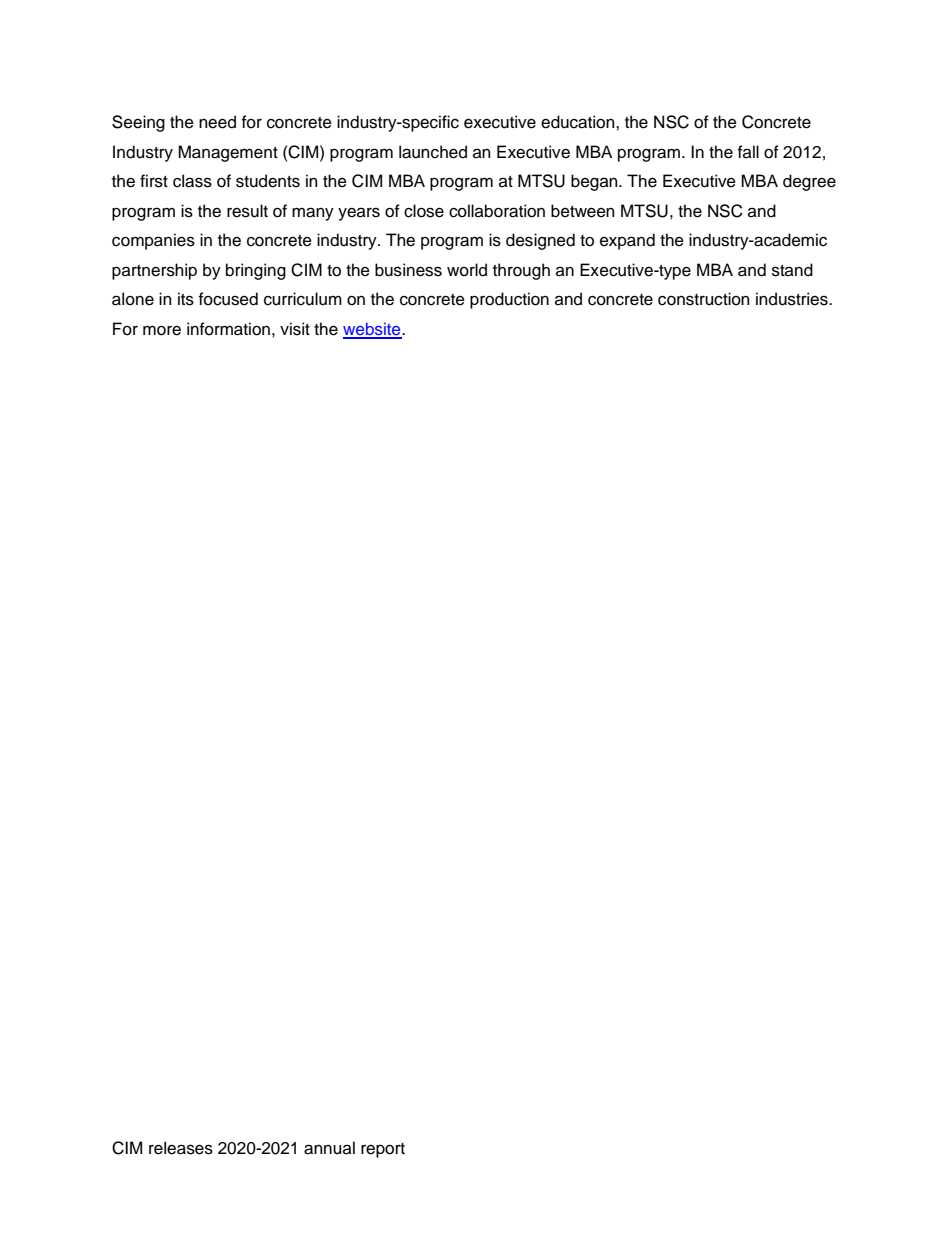  I want to click on releases, so click(181, 1148).
